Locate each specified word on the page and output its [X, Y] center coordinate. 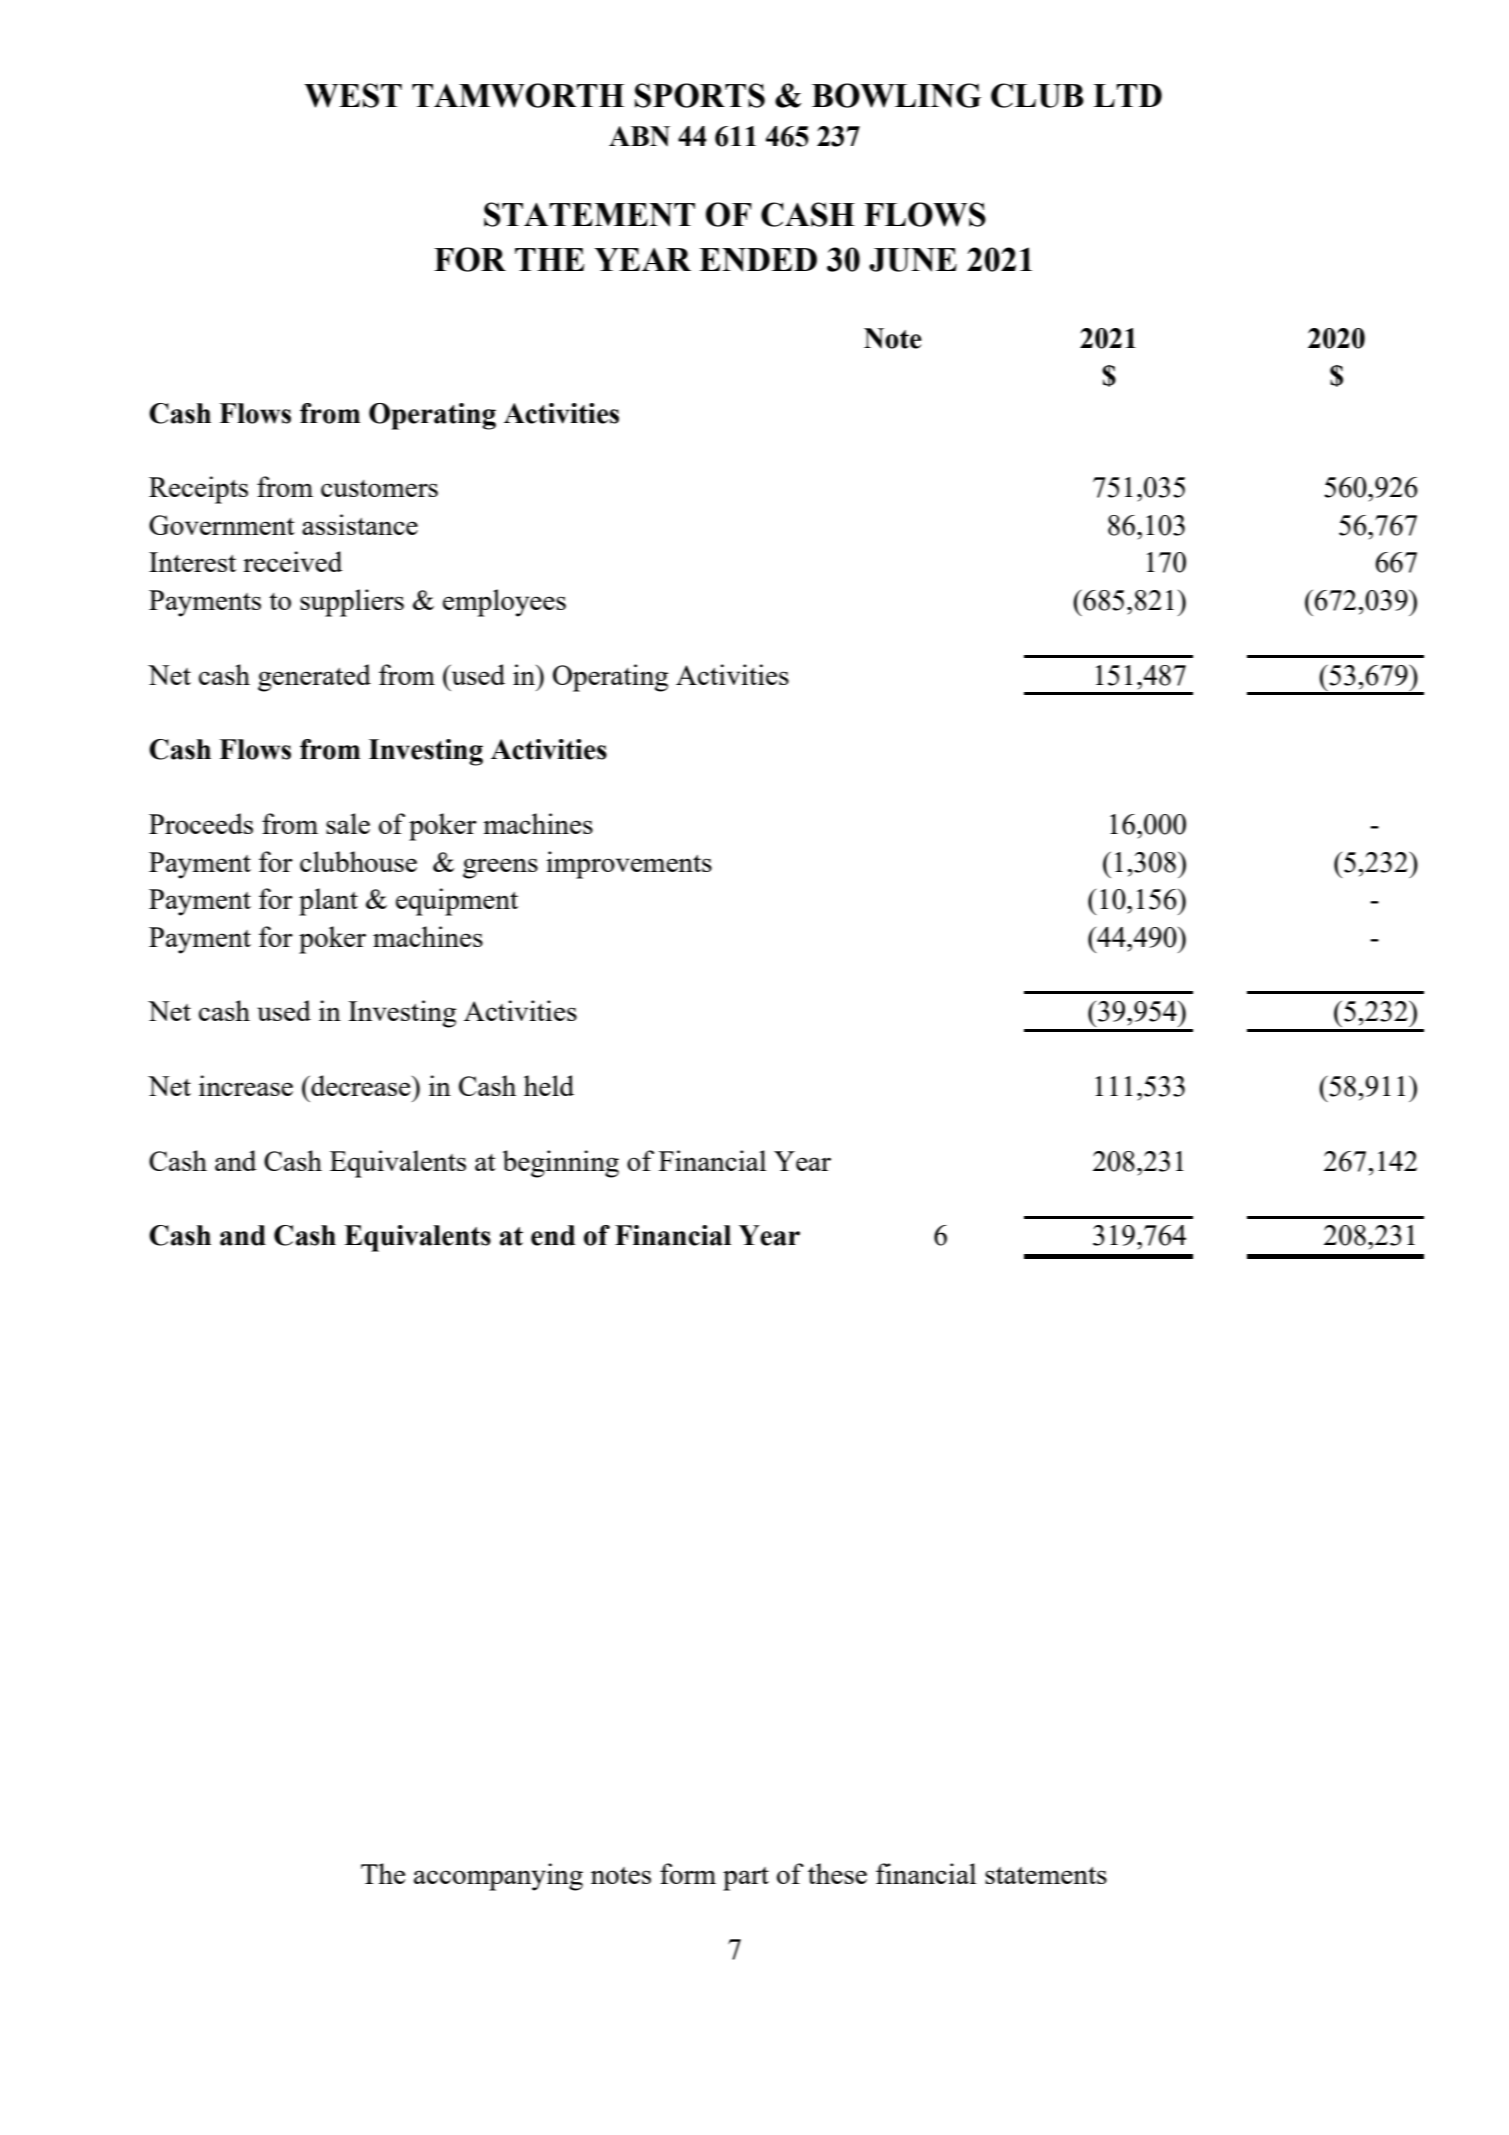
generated [314, 678]
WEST [353, 95]
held [549, 1085]
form [688, 1873]
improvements [629, 865]
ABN [639, 136]
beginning [561, 1164]
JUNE [913, 260]
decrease [361, 1085]
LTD [1127, 95]
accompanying [498, 1877]
